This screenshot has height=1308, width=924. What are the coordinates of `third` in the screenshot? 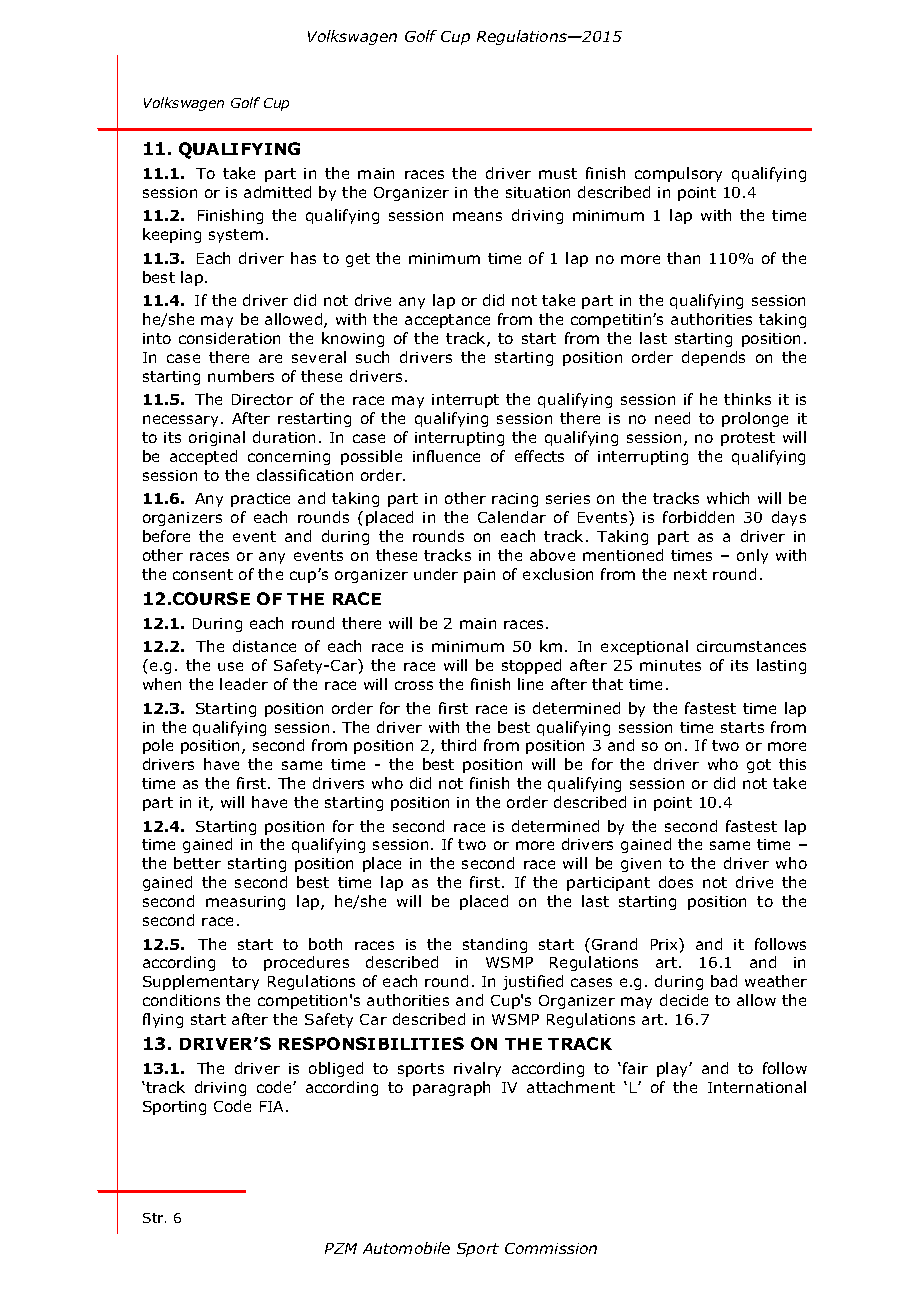 It's located at (458, 745).
